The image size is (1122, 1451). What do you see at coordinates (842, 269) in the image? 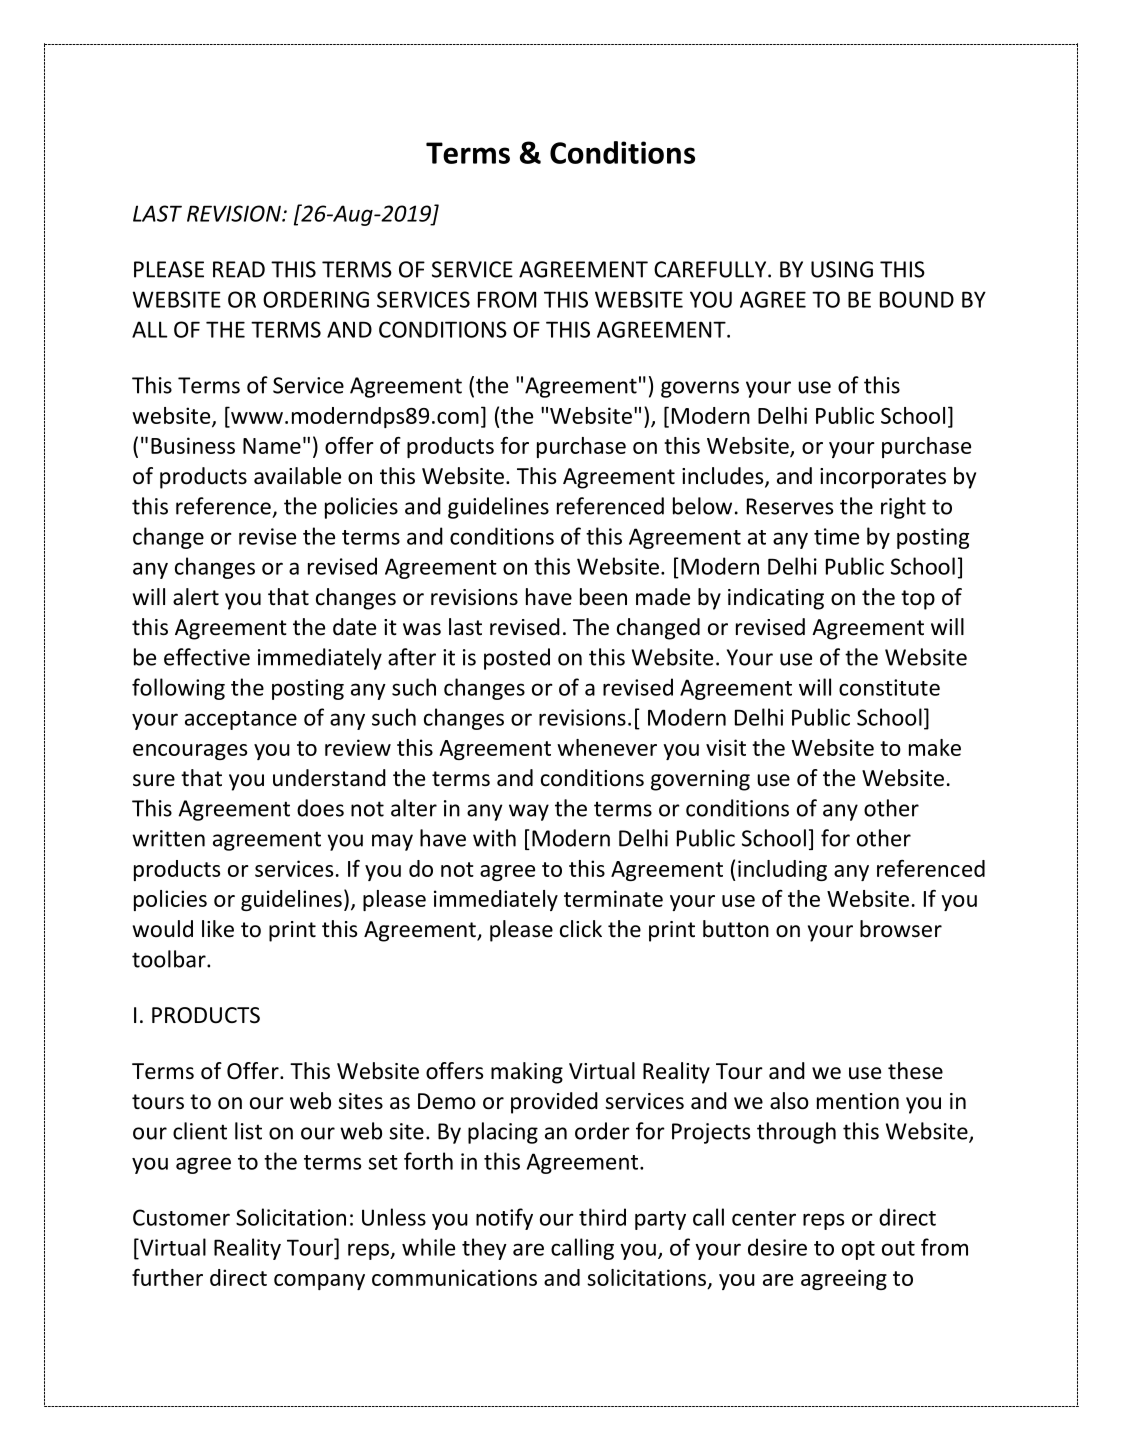
I see `USING` at bounding box center [842, 269].
